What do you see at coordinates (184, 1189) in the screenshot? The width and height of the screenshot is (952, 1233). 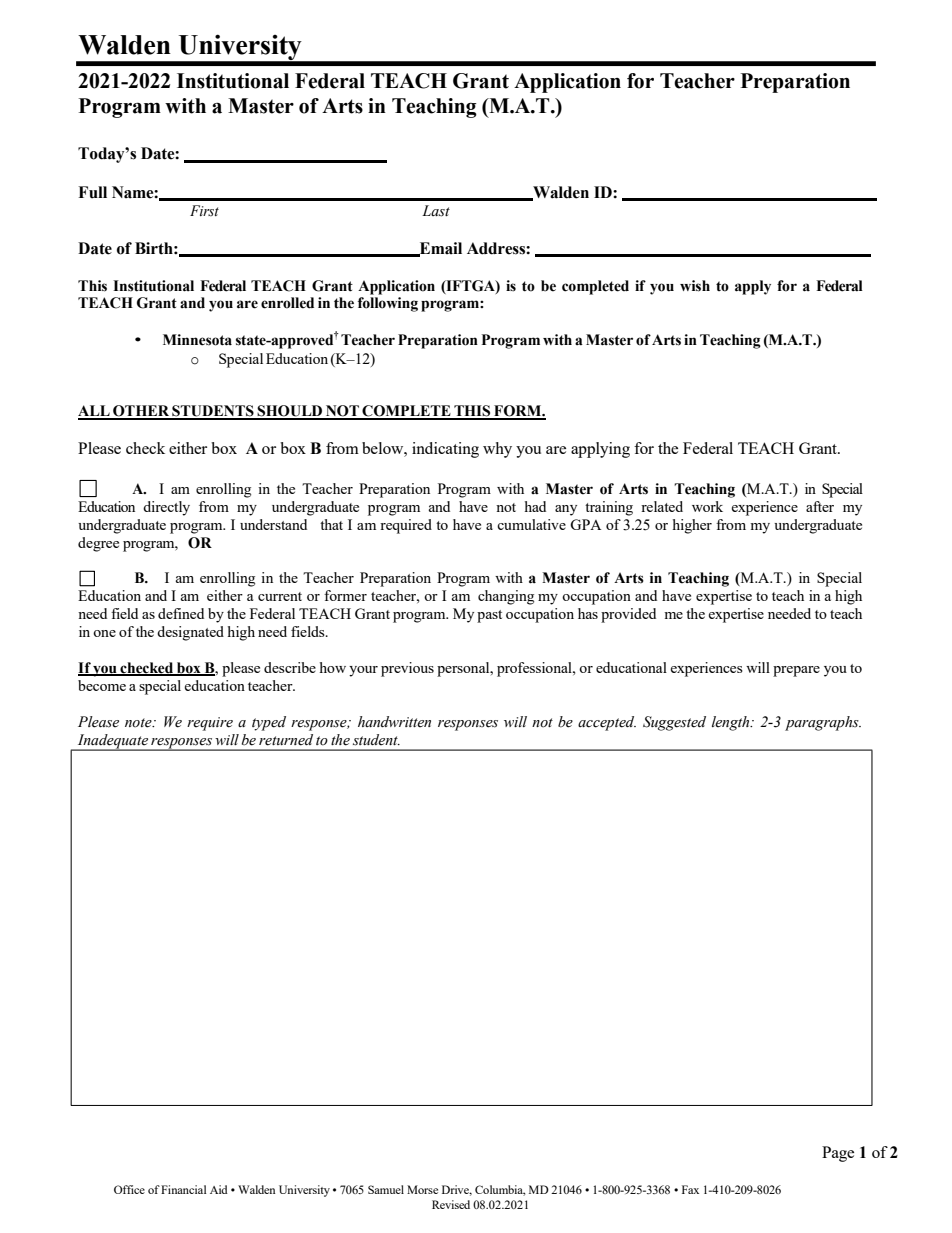 I see `Financial` at bounding box center [184, 1189].
